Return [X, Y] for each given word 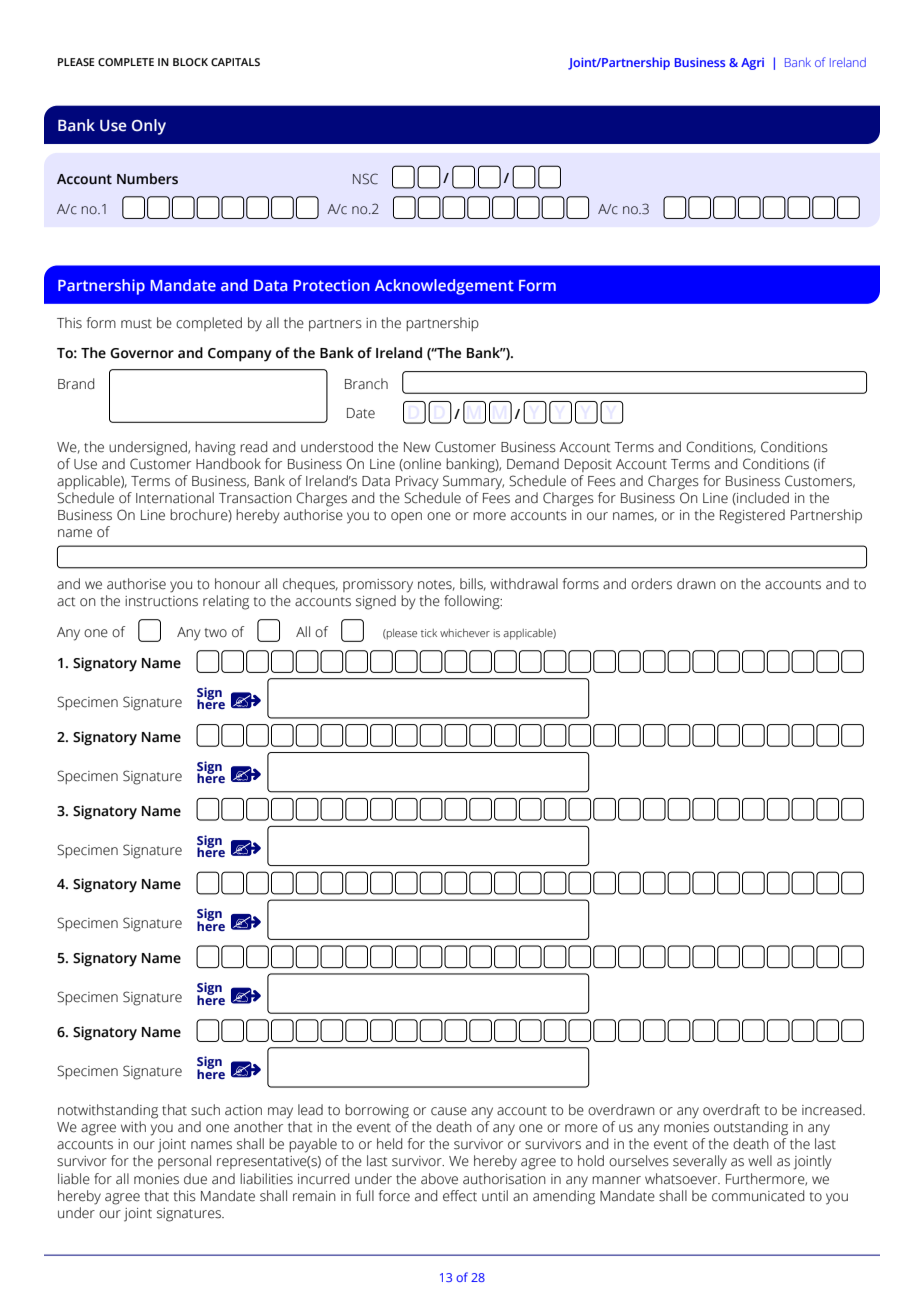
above [439, 1179]
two [216, 633]
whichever [465, 633]
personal [184, 1162]
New [417, 447]
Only [149, 127]
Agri [752, 64]
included [762, 498]
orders [651, 584]
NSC [365, 179]
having [215, 448]
